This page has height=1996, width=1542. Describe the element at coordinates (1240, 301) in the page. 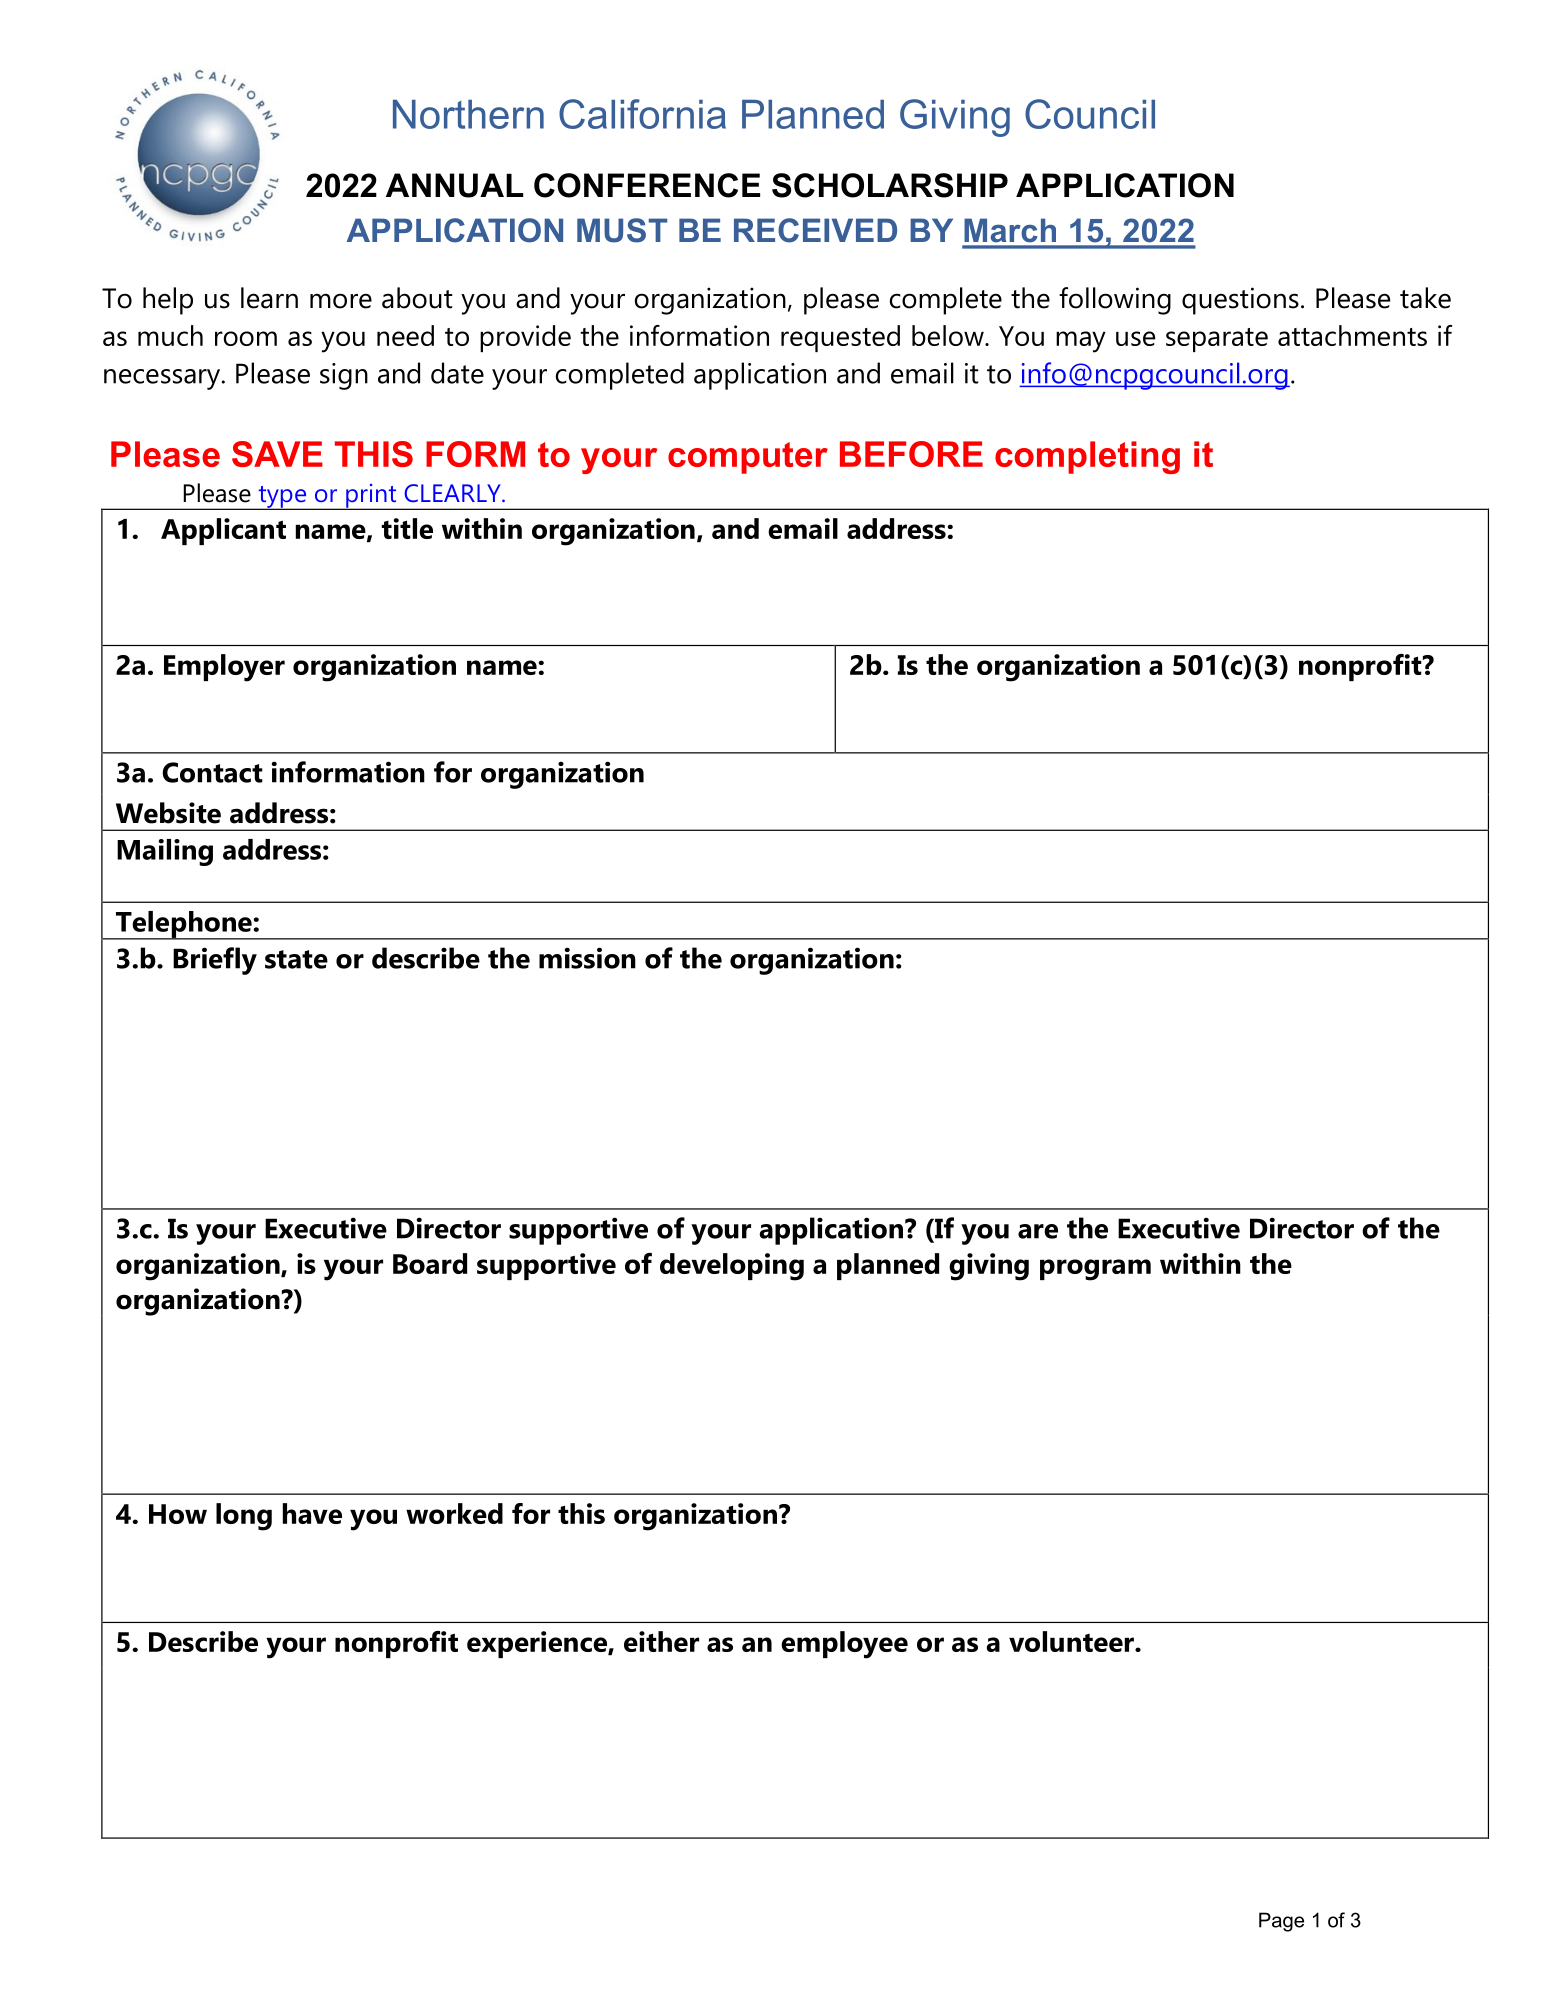

I see `questions` at that location.
